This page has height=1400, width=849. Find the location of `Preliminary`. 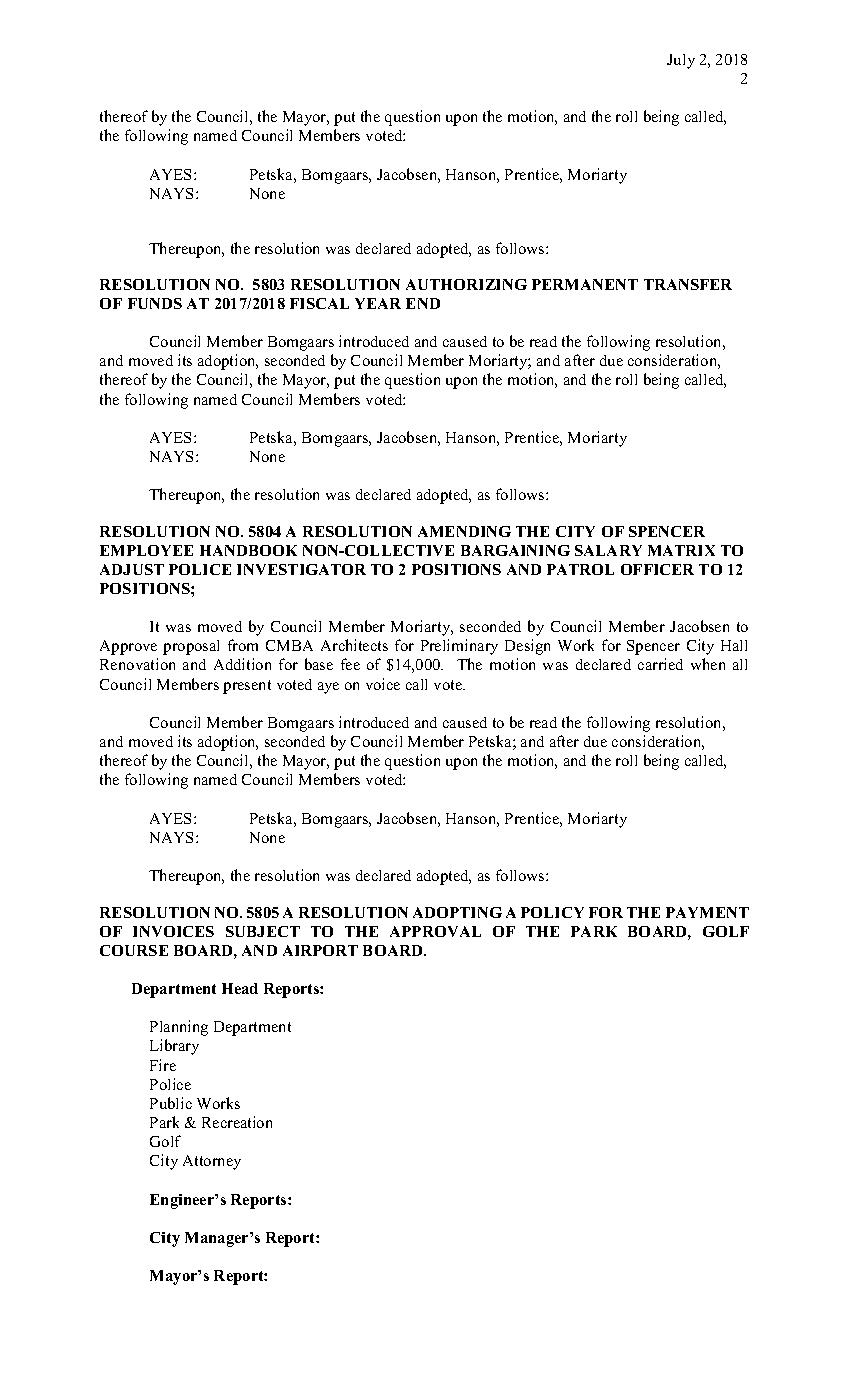

Preliminary is located at coordinates (459, 647).
